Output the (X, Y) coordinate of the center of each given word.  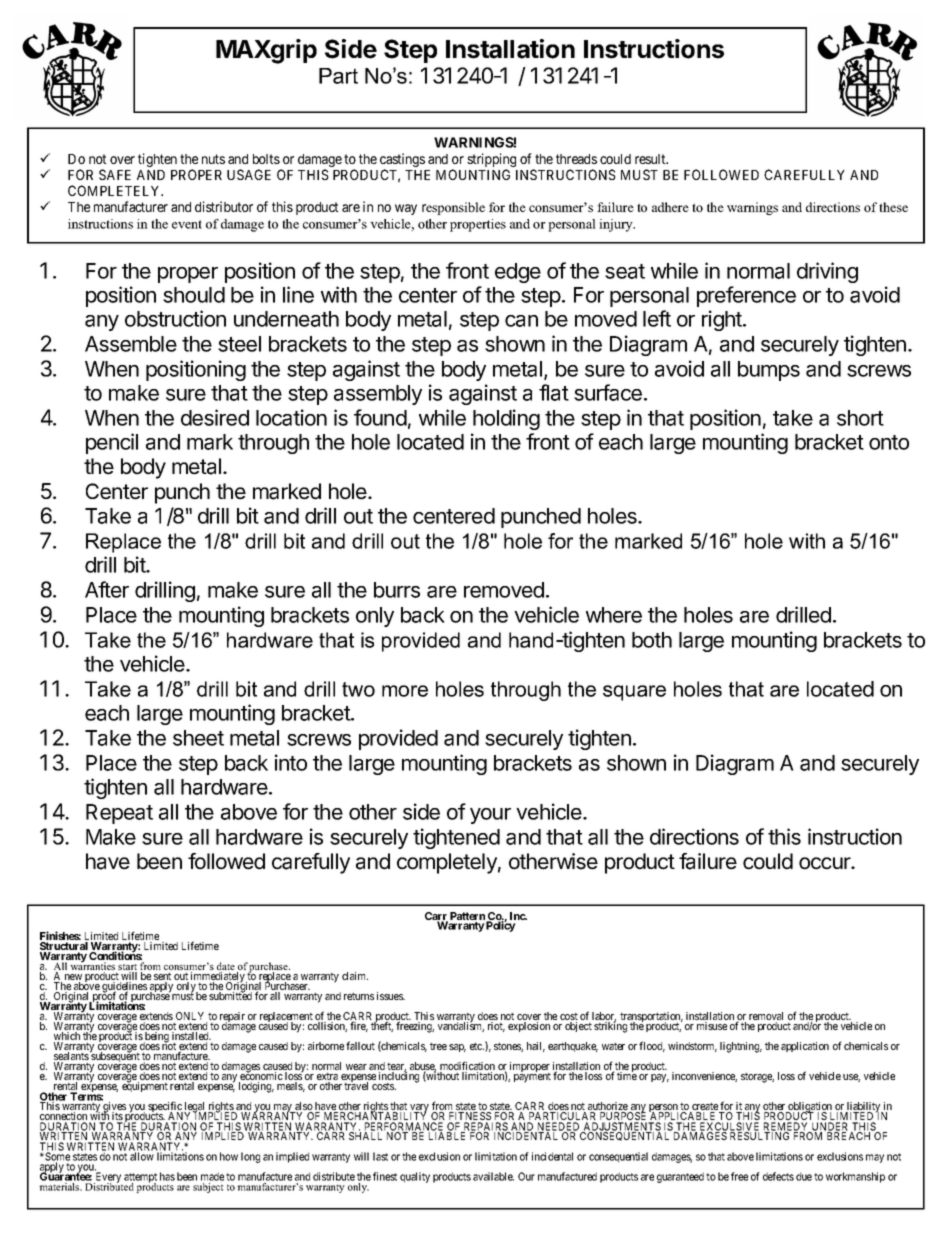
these (893, 207)
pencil (112, 443)
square (634, 693)
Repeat (119, 814)
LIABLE (447, 1136)
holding (506, 419)
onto (889, 442)
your (490, 816)
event (187, 224)
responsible (453, 208)
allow (142, 1156)
